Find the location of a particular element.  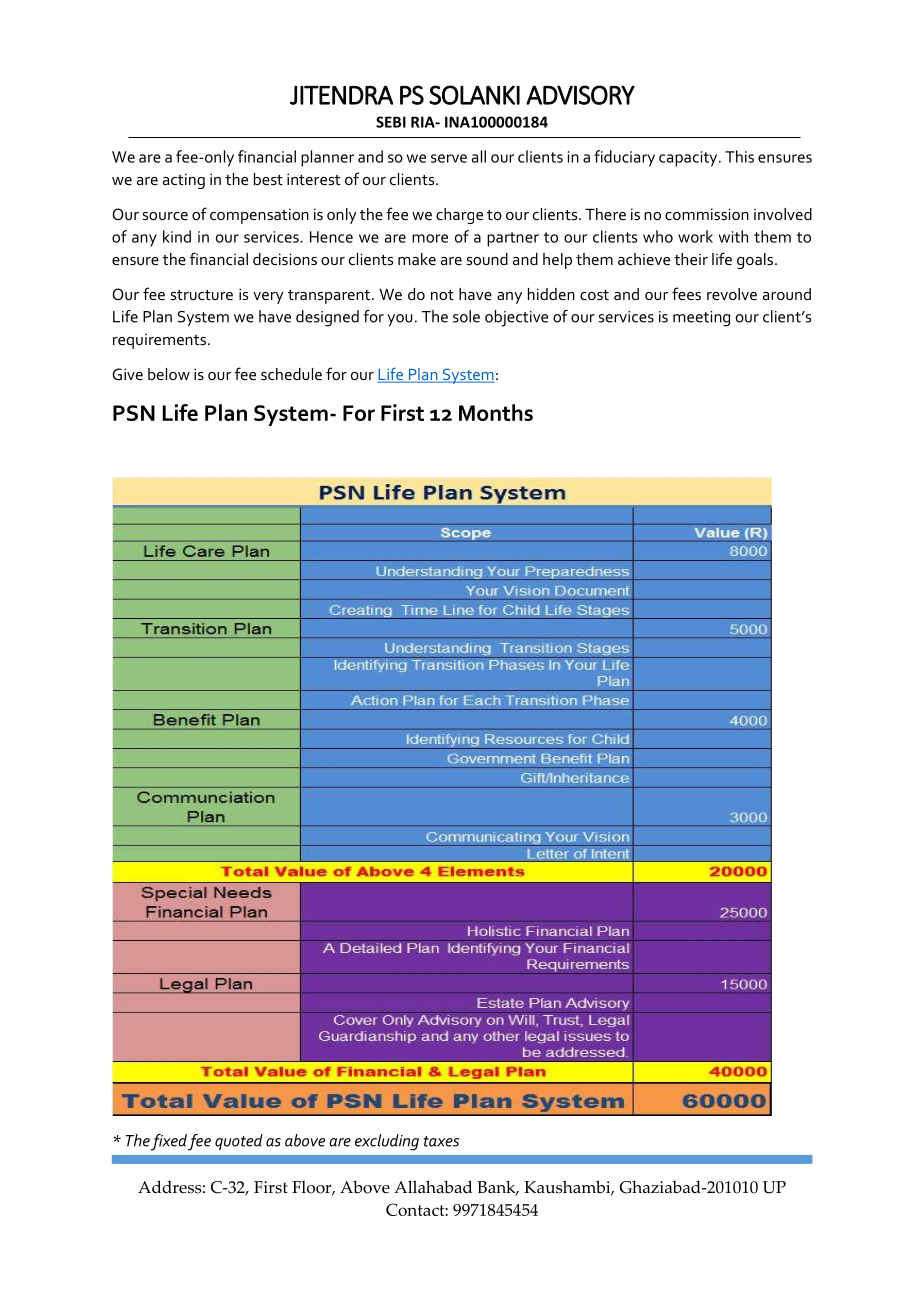

serve is located at coordinates (449, 158).
